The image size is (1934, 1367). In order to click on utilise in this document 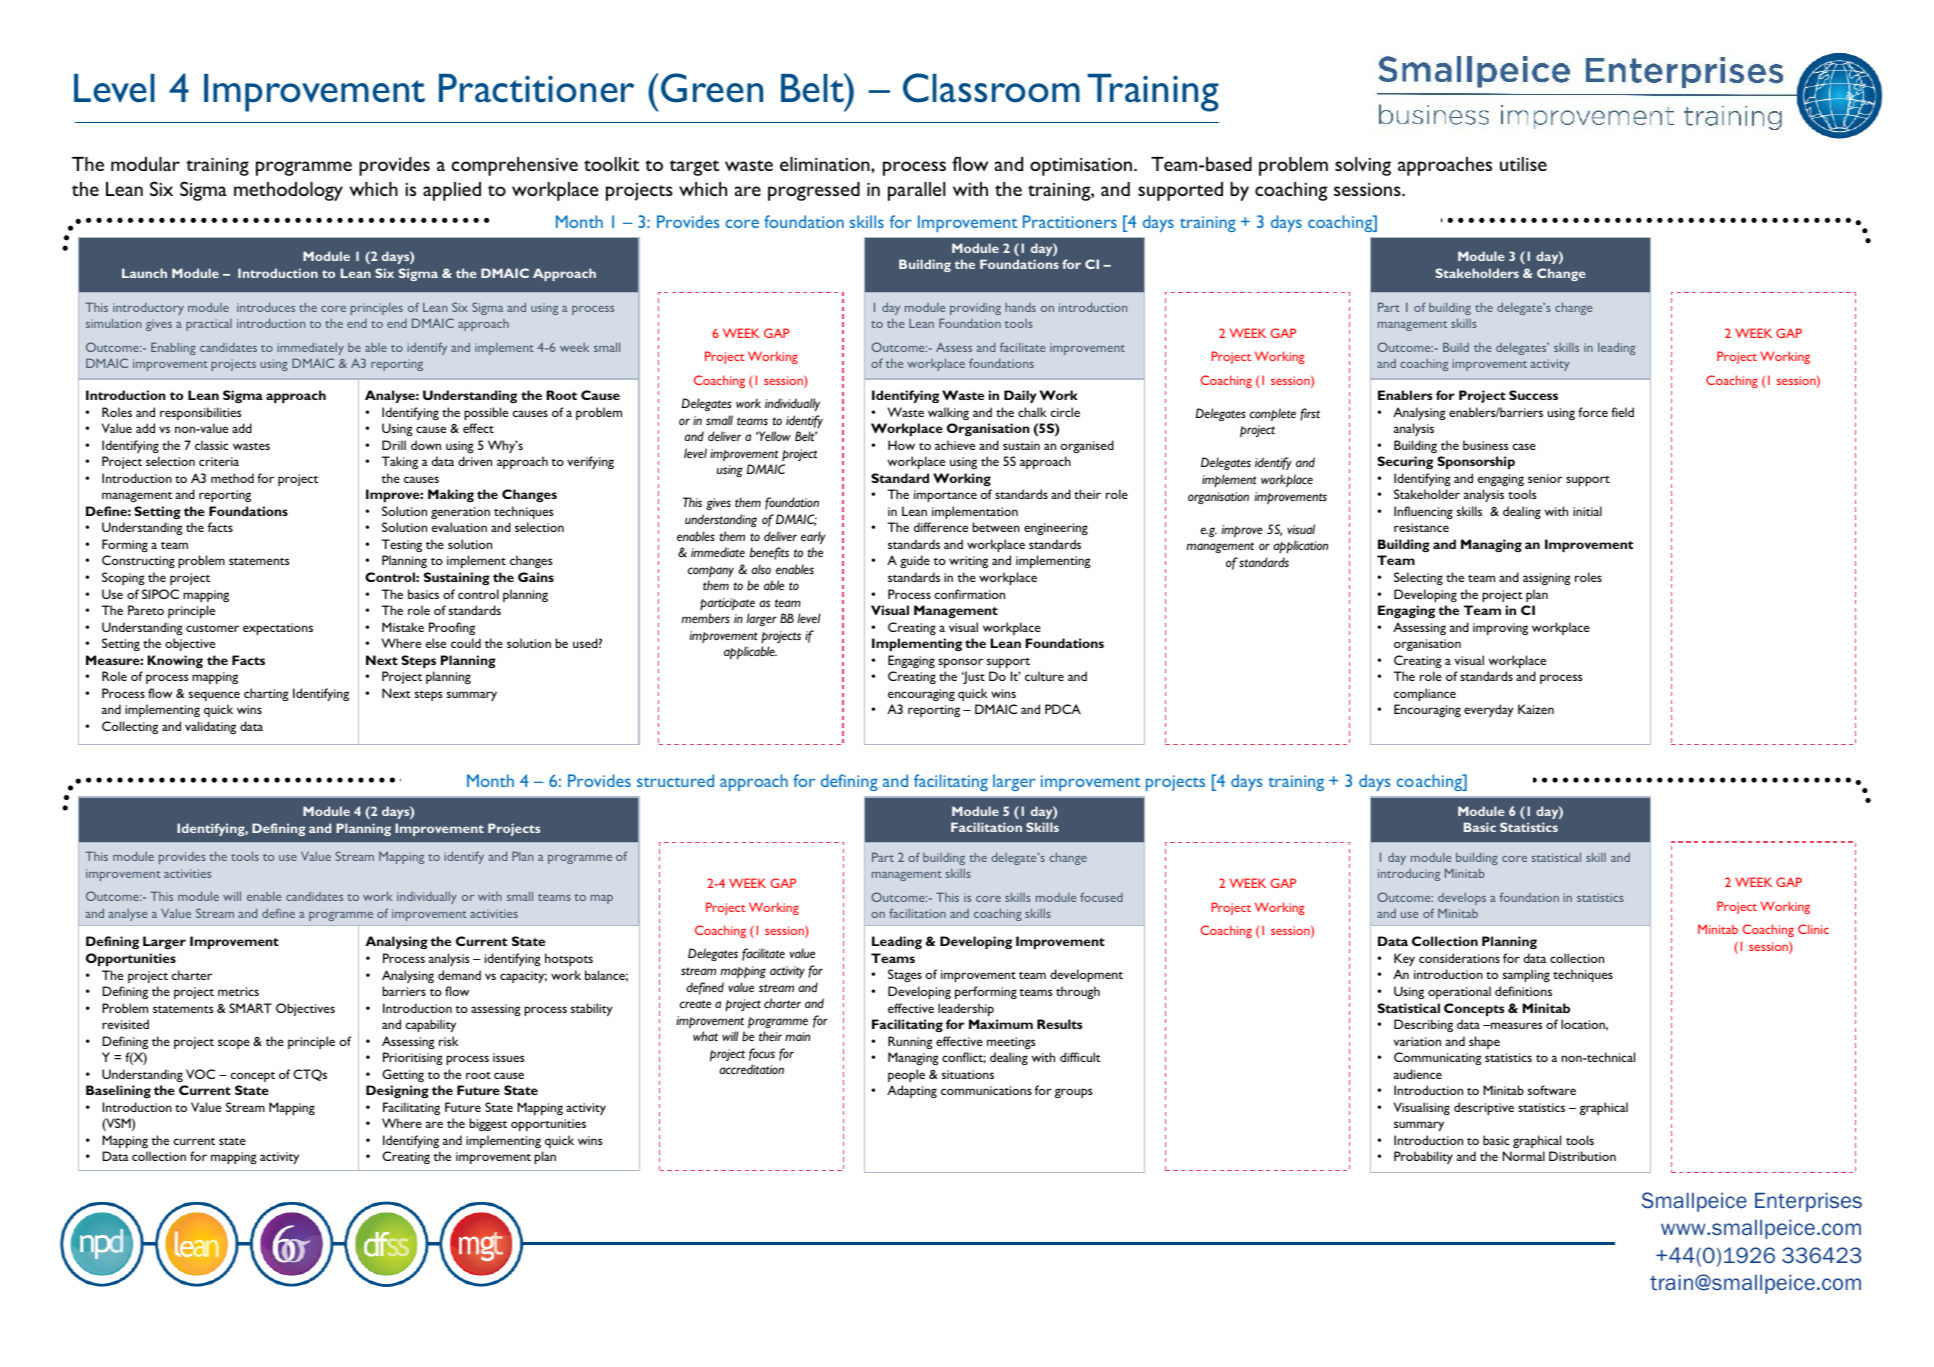, I will do `click(1523, 164)`.
